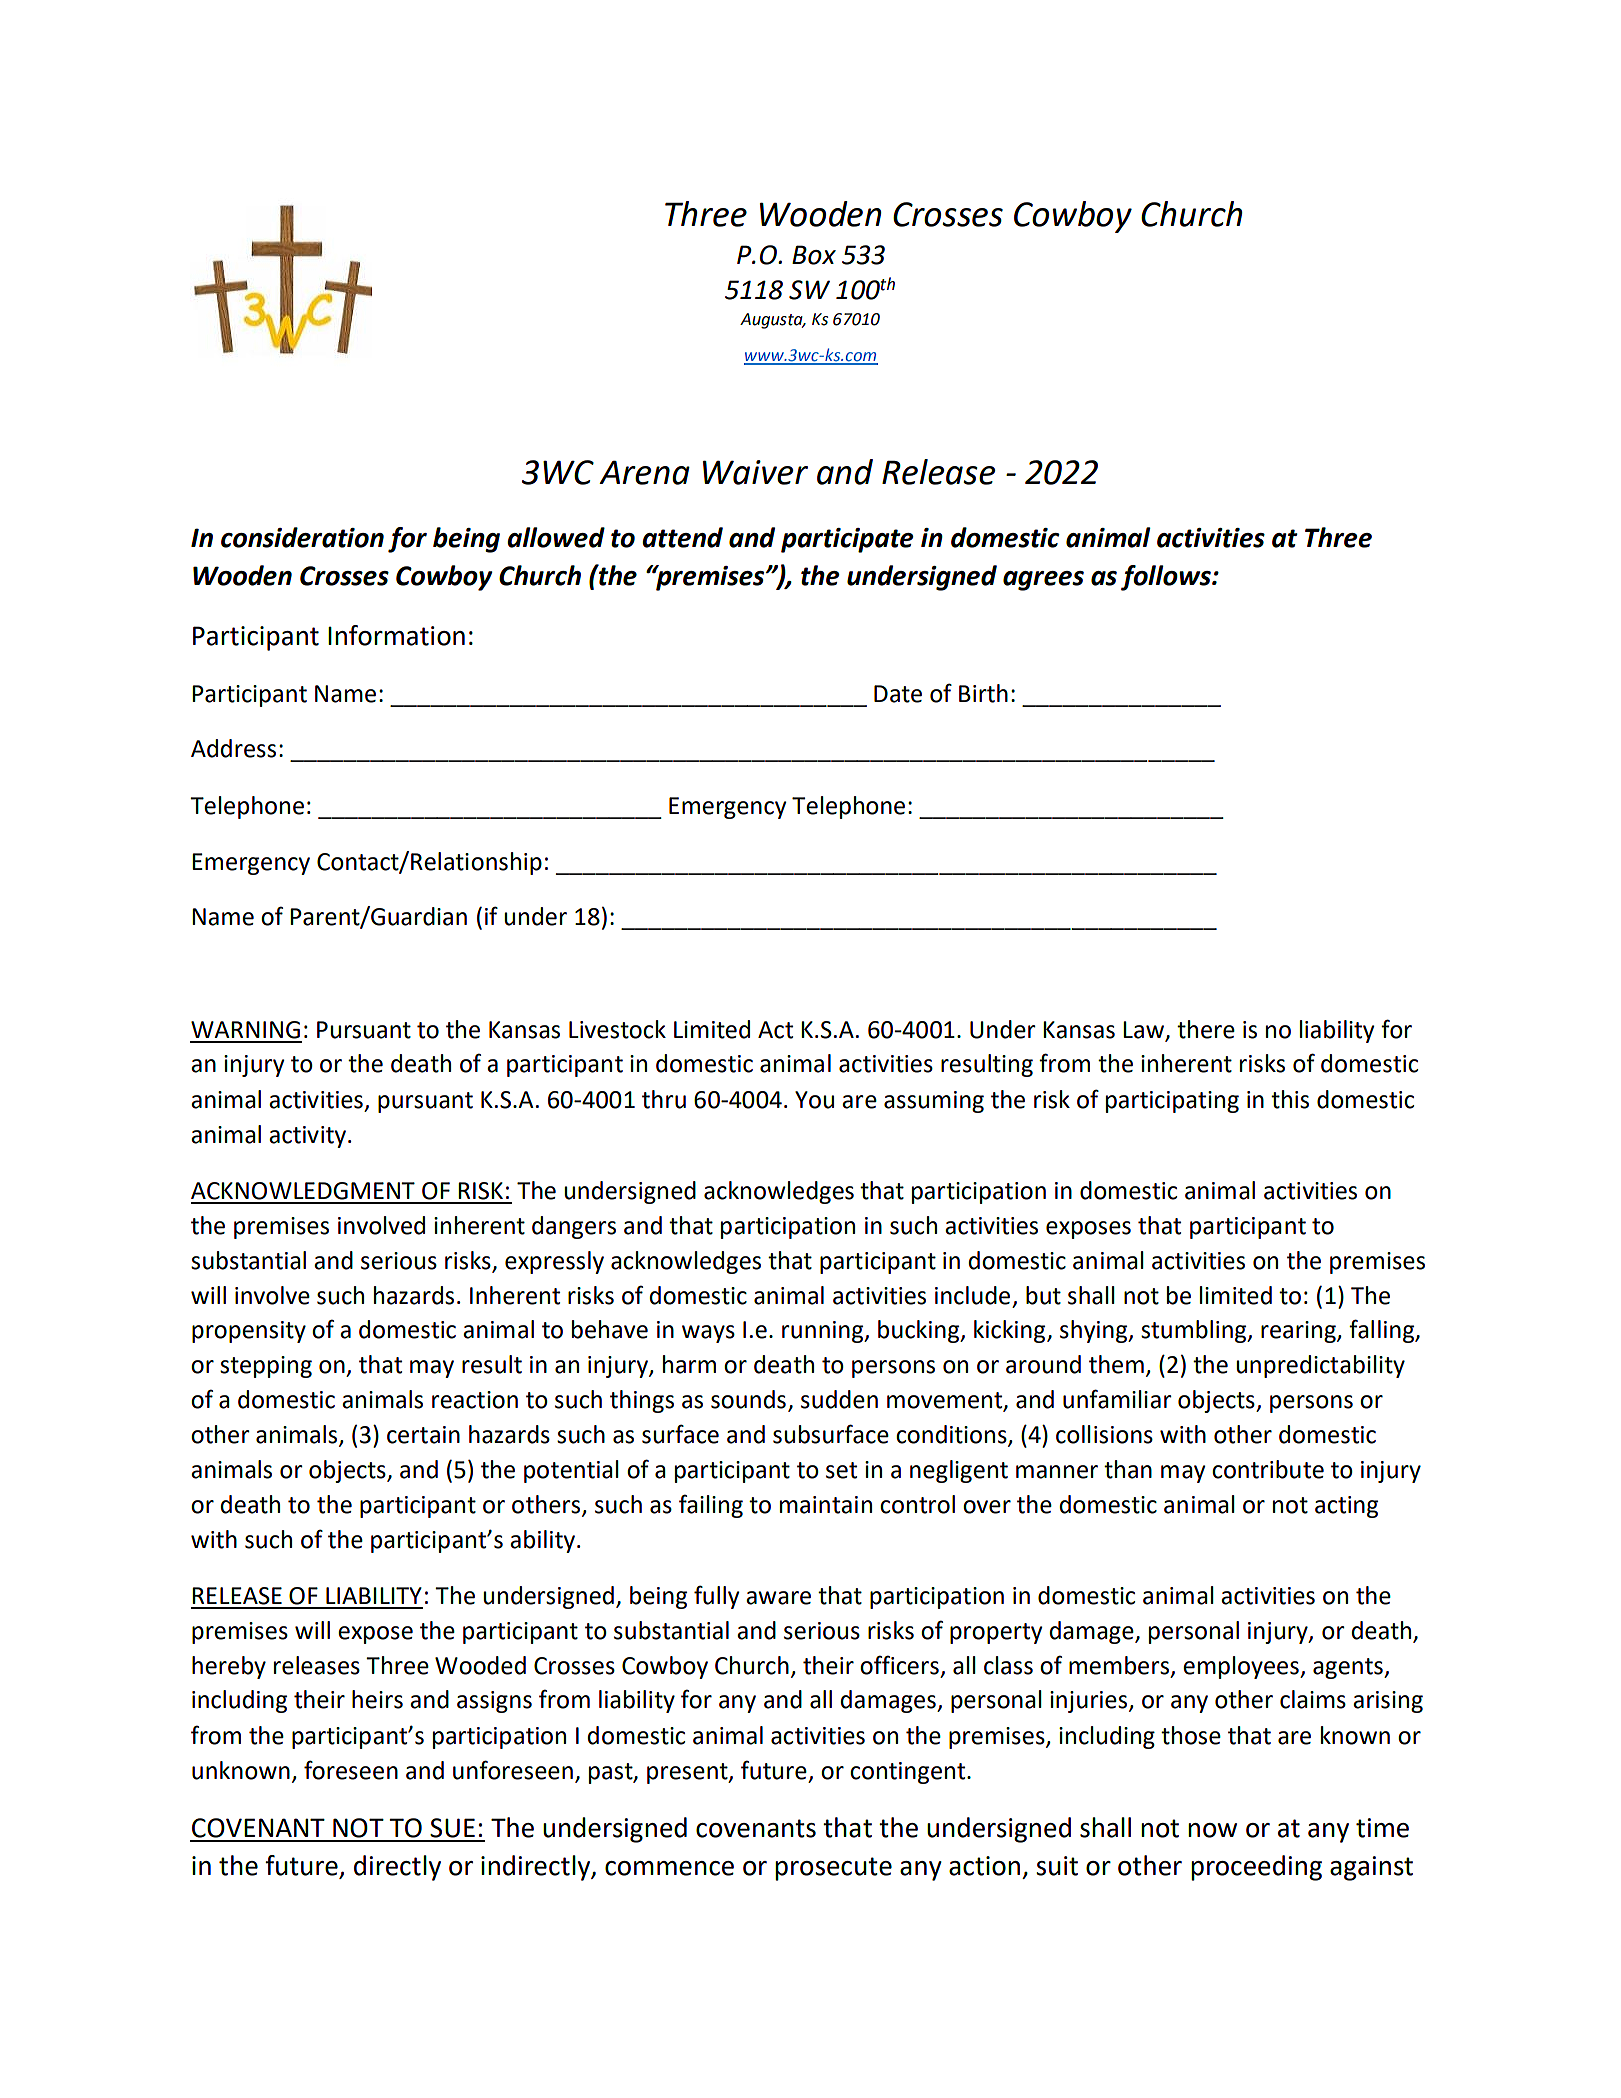  What do you see at coordinates (377, 1699) in the screenshot?
I see `heirs` at bounding box center [377, 1699].
